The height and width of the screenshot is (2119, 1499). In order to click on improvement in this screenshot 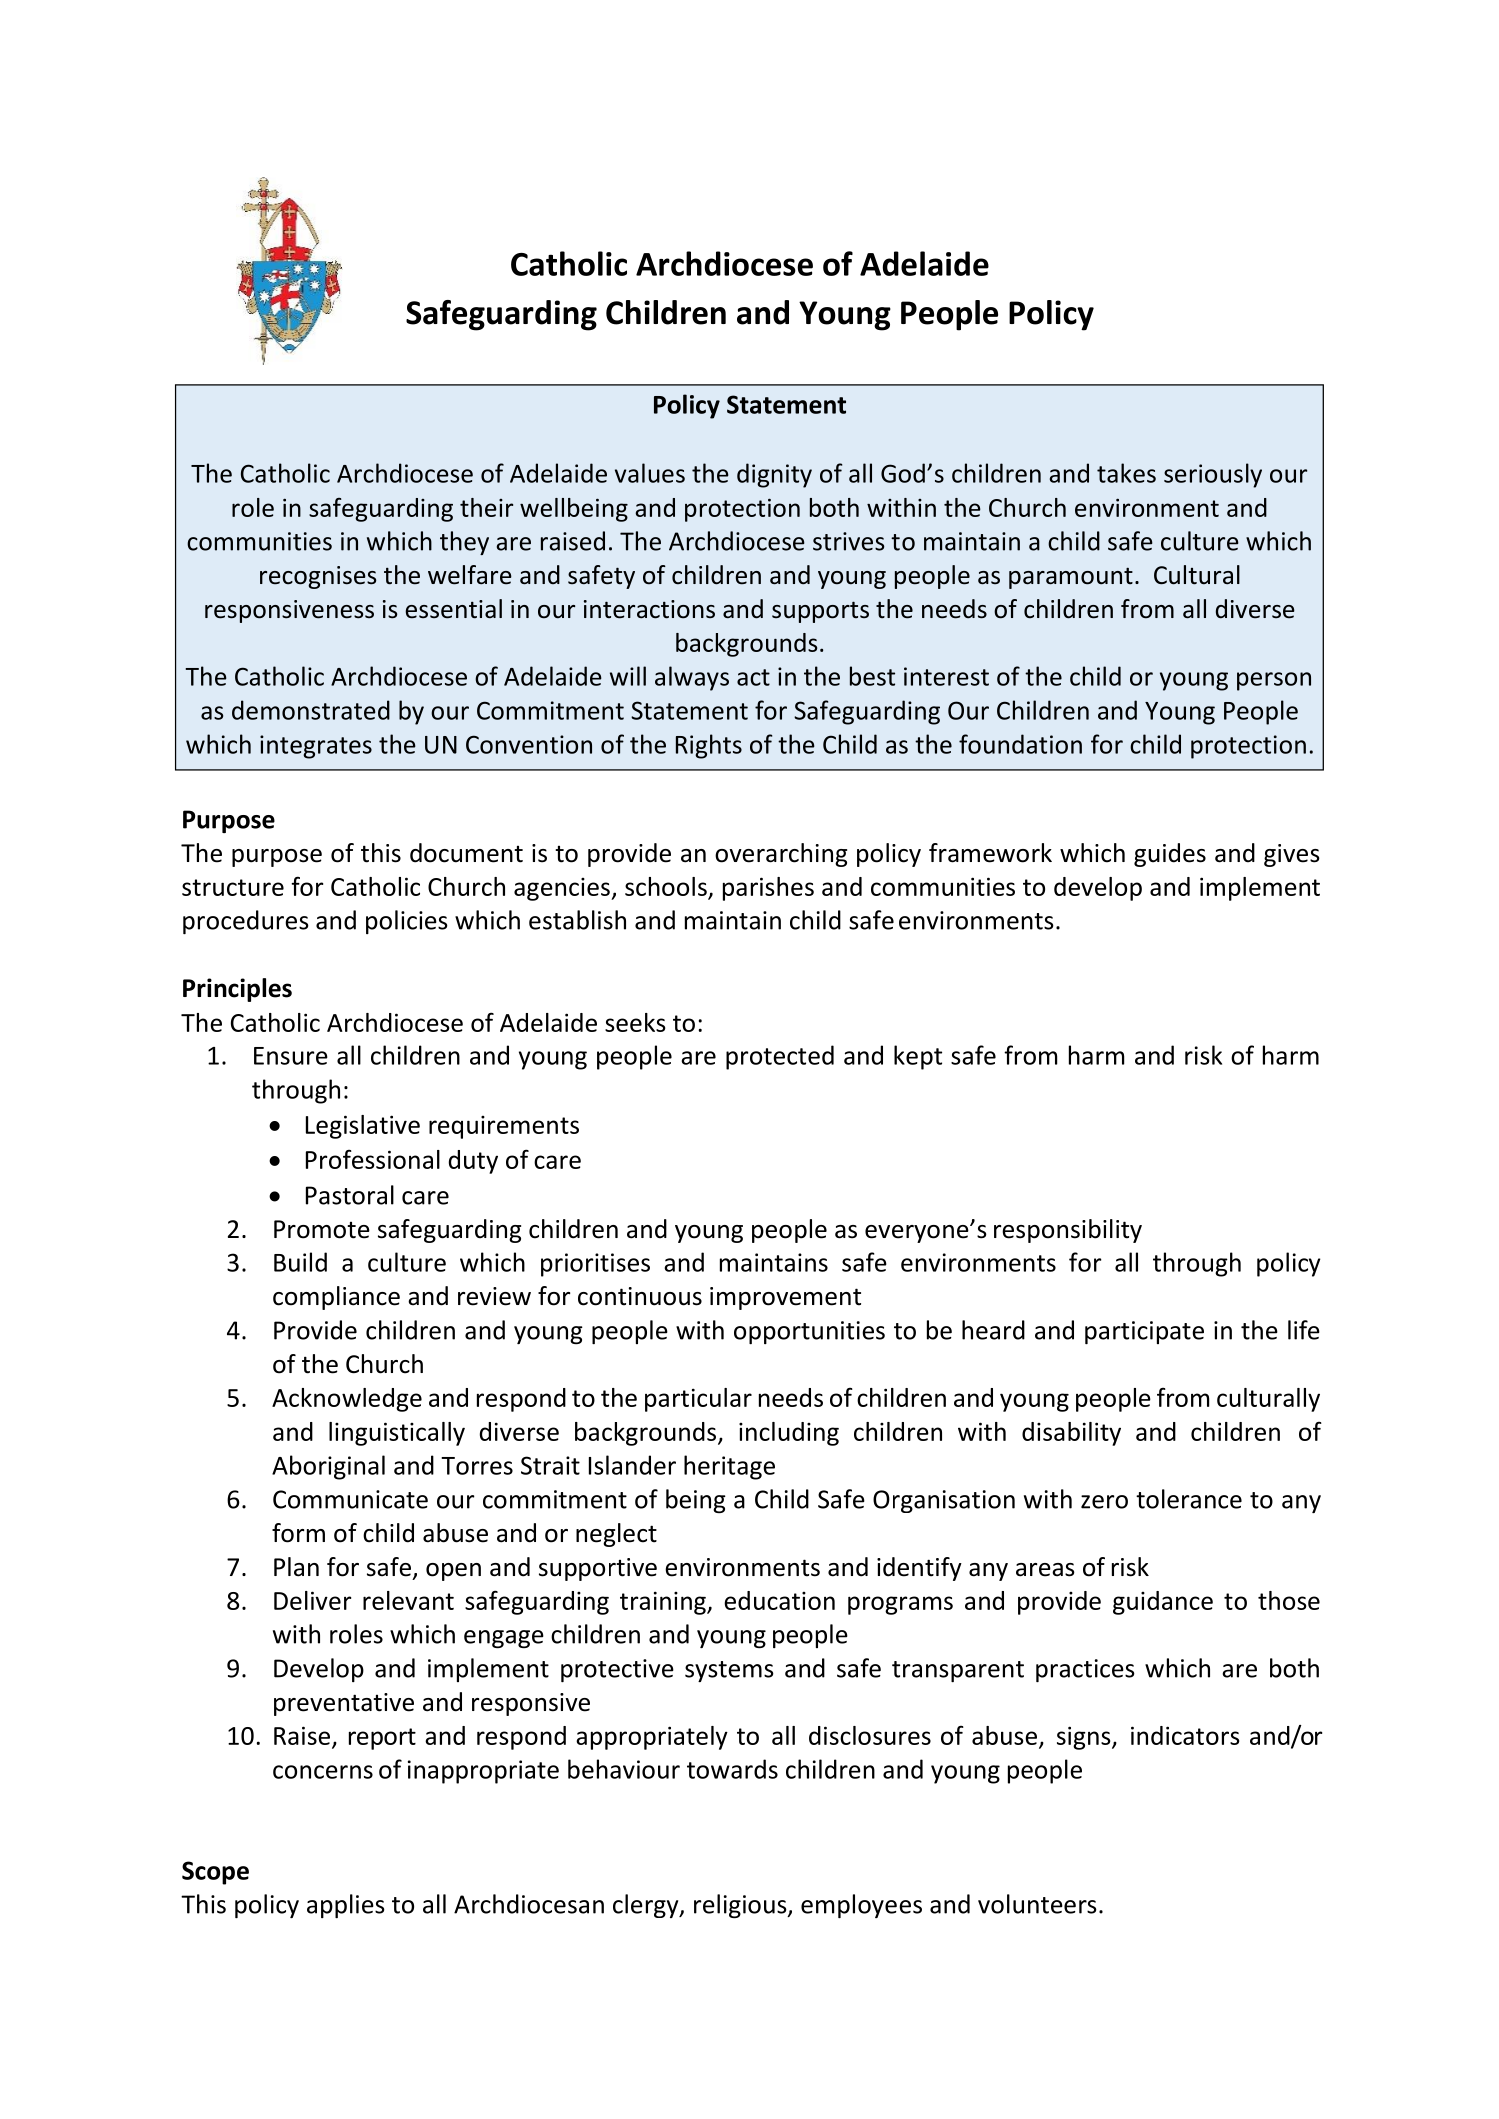, I will do `click(785, 1298)`.
